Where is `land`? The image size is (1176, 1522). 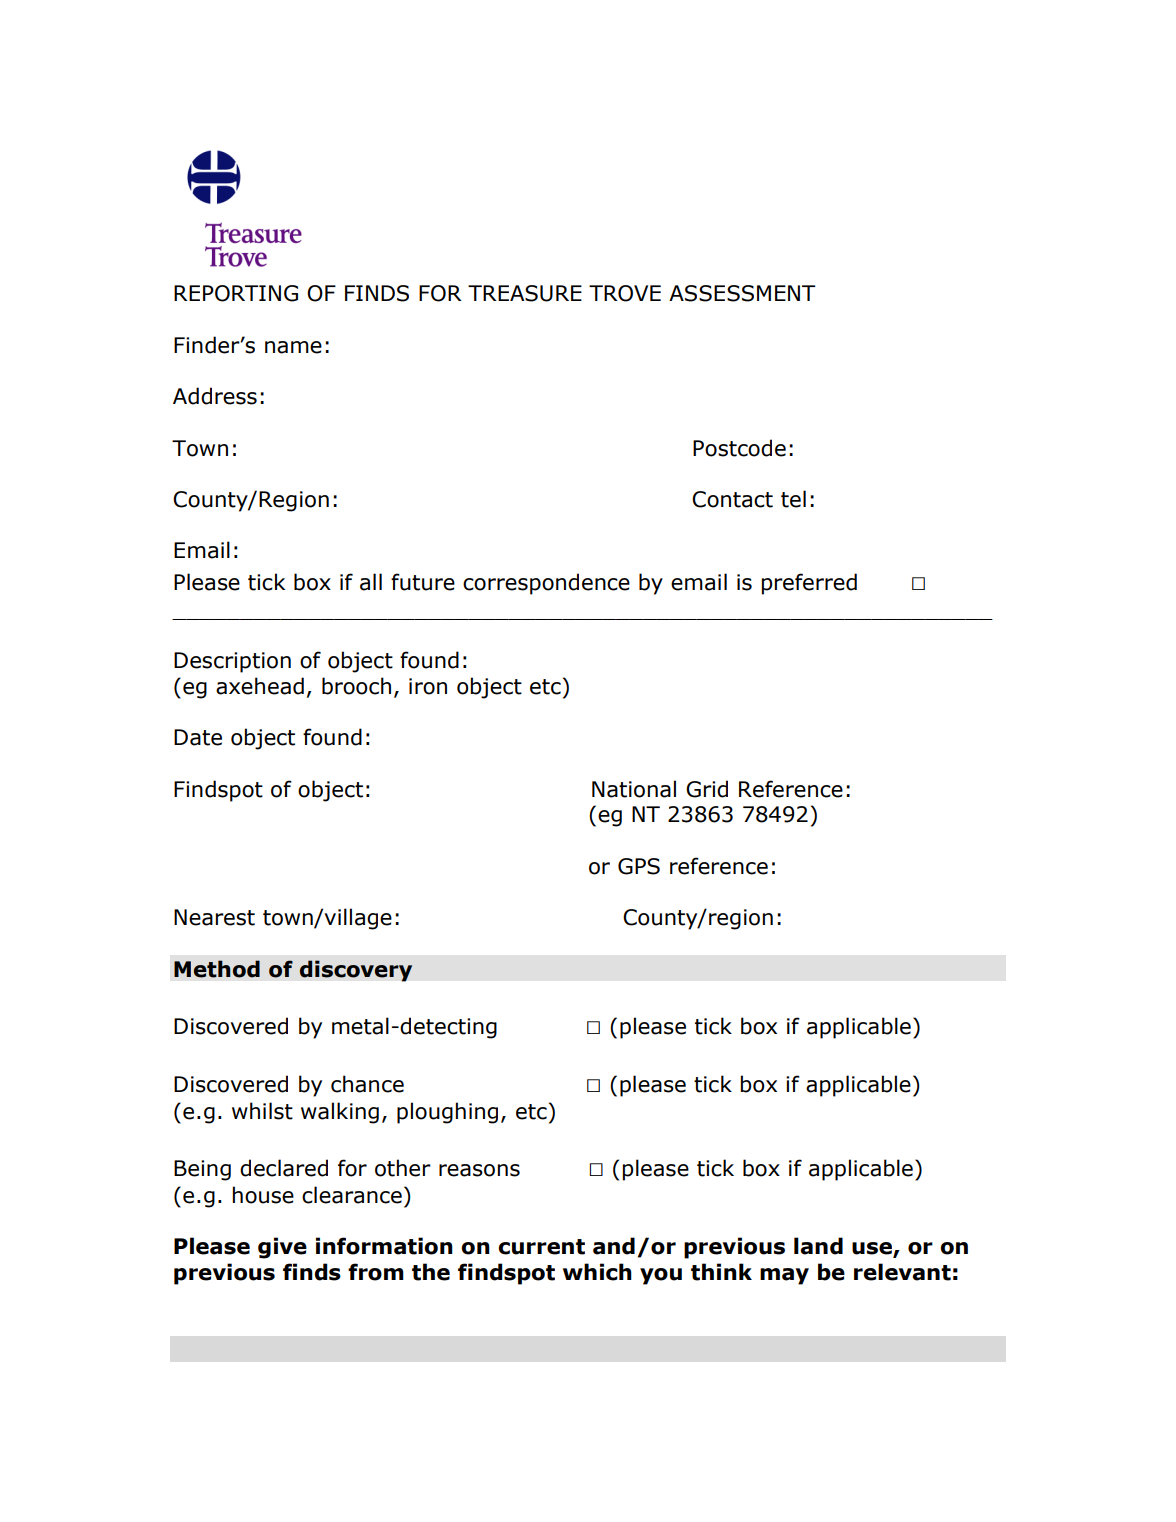
land is located at coordinates (818, 1246).
